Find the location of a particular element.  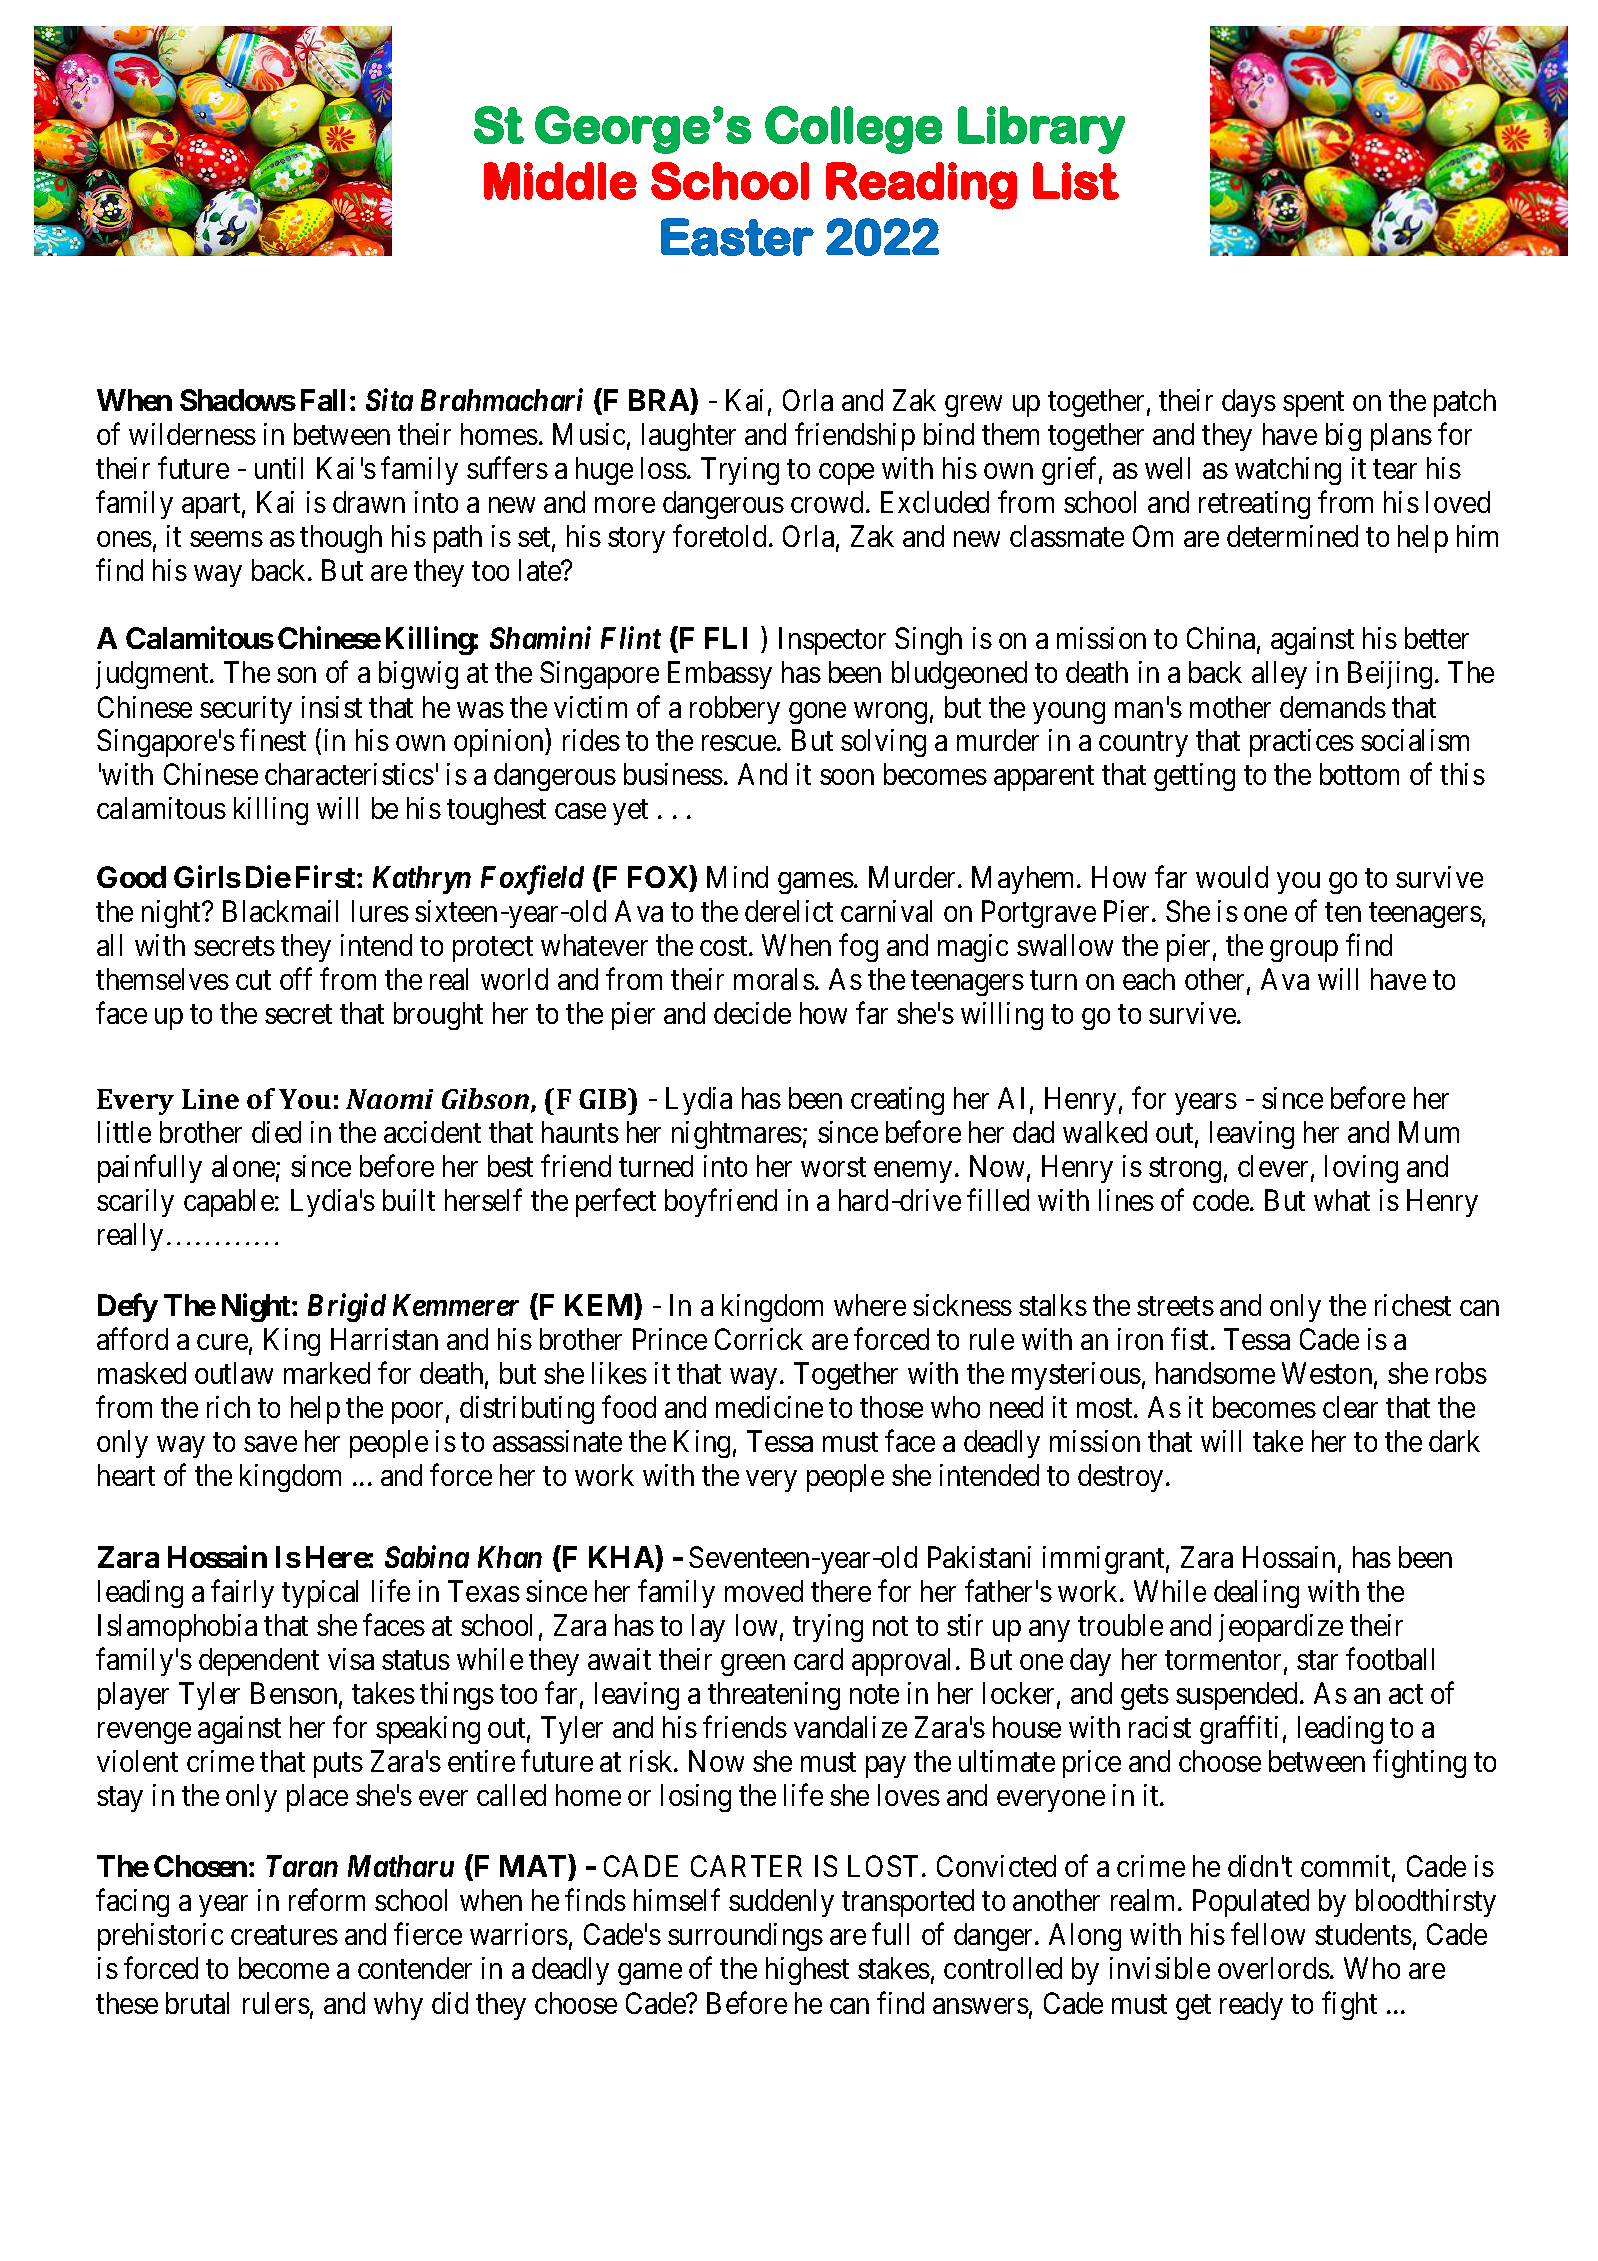

security is located at coordinates (246, 710).
